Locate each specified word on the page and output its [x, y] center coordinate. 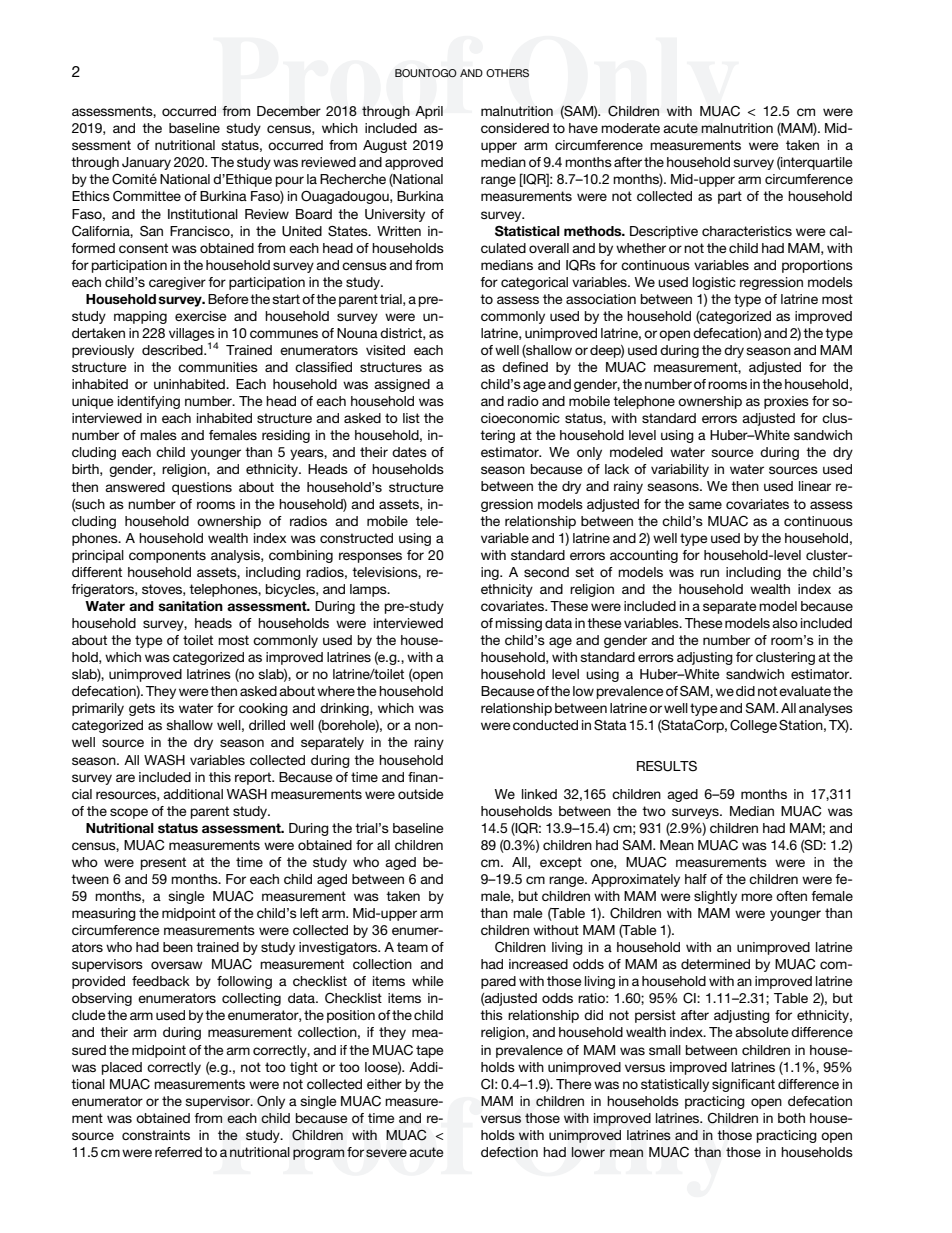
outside [420, 794]
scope [129, 813]
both [791, 1118]
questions [202, 488]
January [146, 163]
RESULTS [667, 766]
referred [178, 1152]
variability [680, 470]
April [429, 112]
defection [509, 1152]
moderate [630, 128]
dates [409, 452]
